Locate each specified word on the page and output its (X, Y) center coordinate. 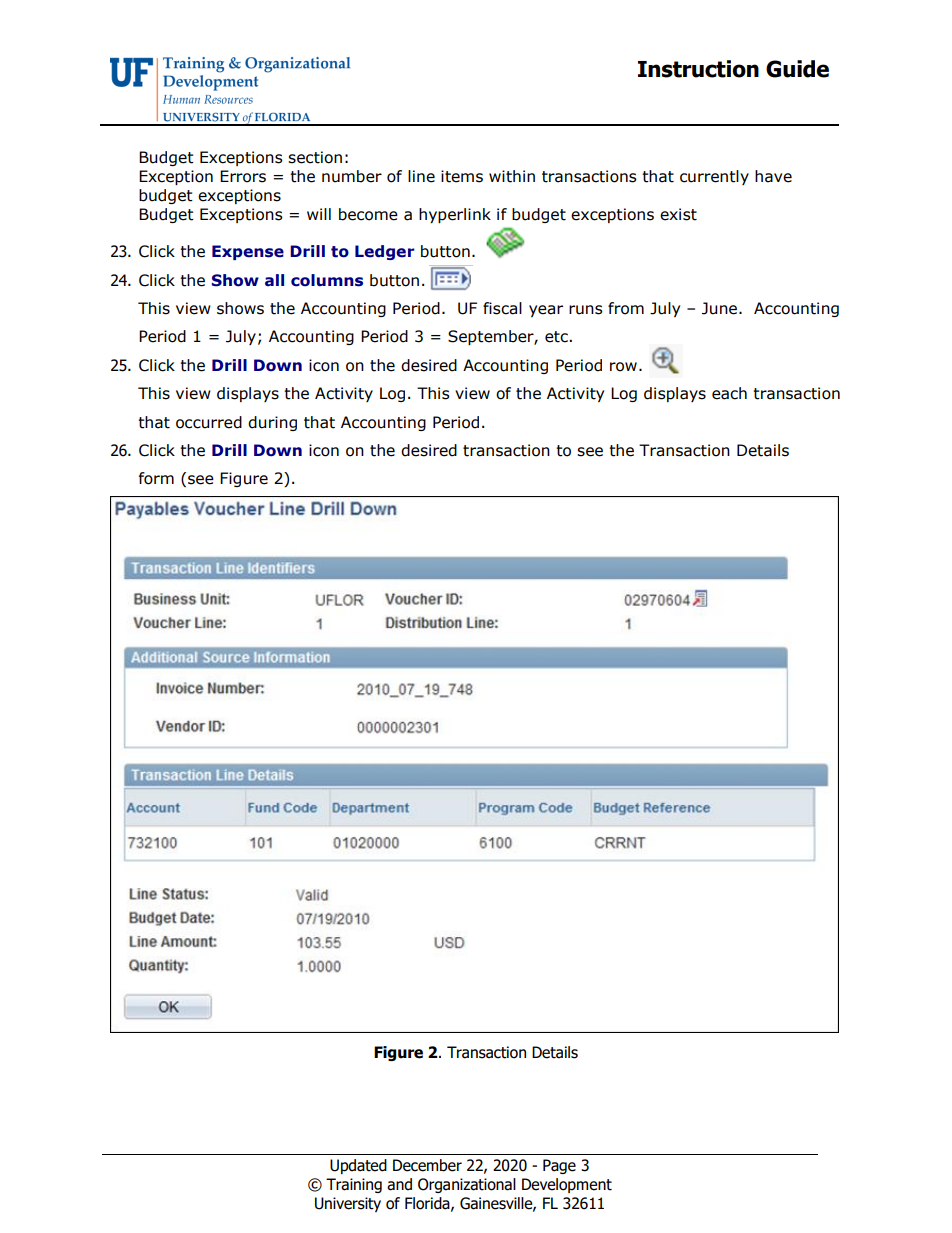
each (729, 393)
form (156, 478)
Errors (243, 176)
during (272, 423)
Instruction (698, 69)
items (462, 176)
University (348, 1204)
